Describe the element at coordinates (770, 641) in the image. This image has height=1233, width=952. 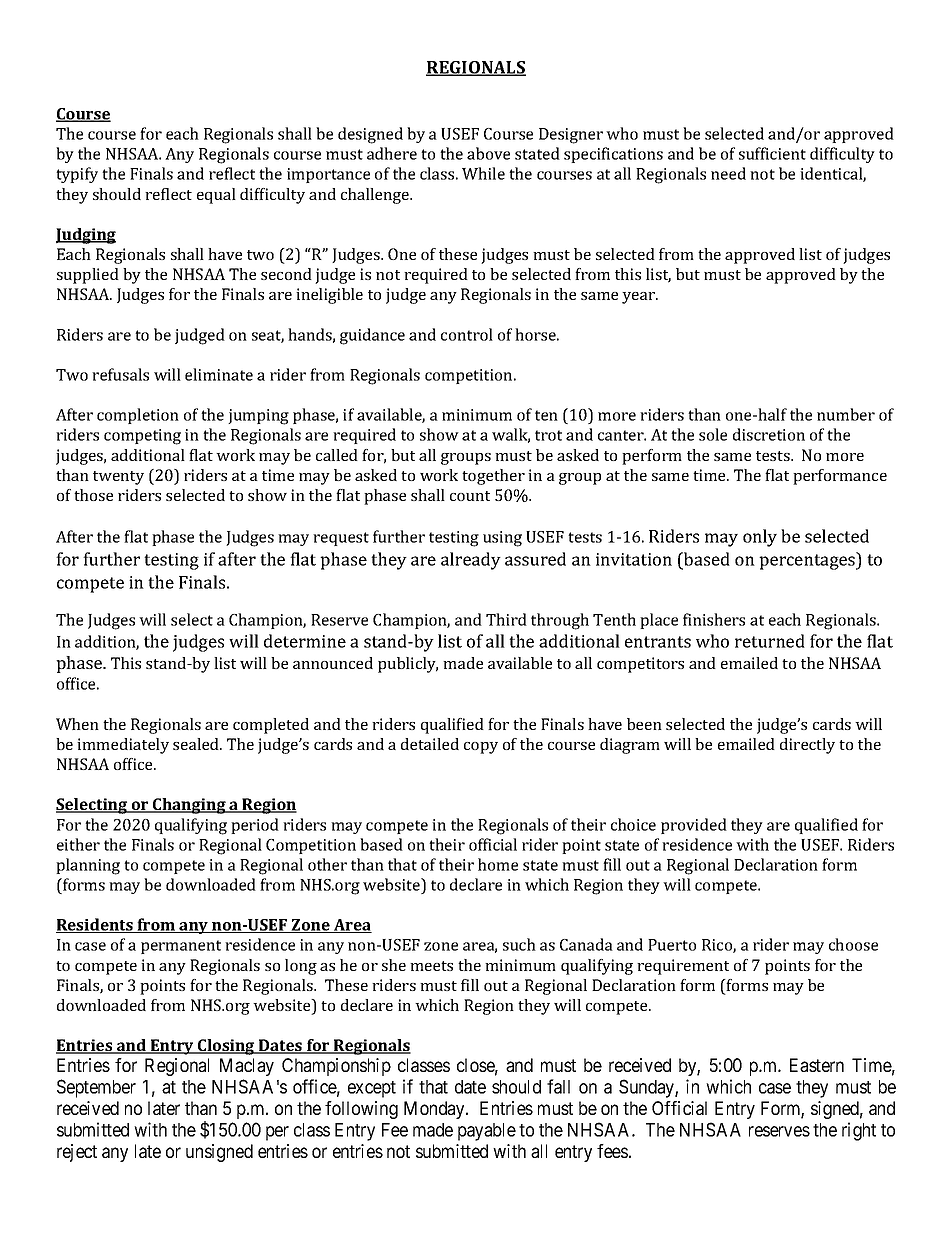
I see `returned` at that location.
